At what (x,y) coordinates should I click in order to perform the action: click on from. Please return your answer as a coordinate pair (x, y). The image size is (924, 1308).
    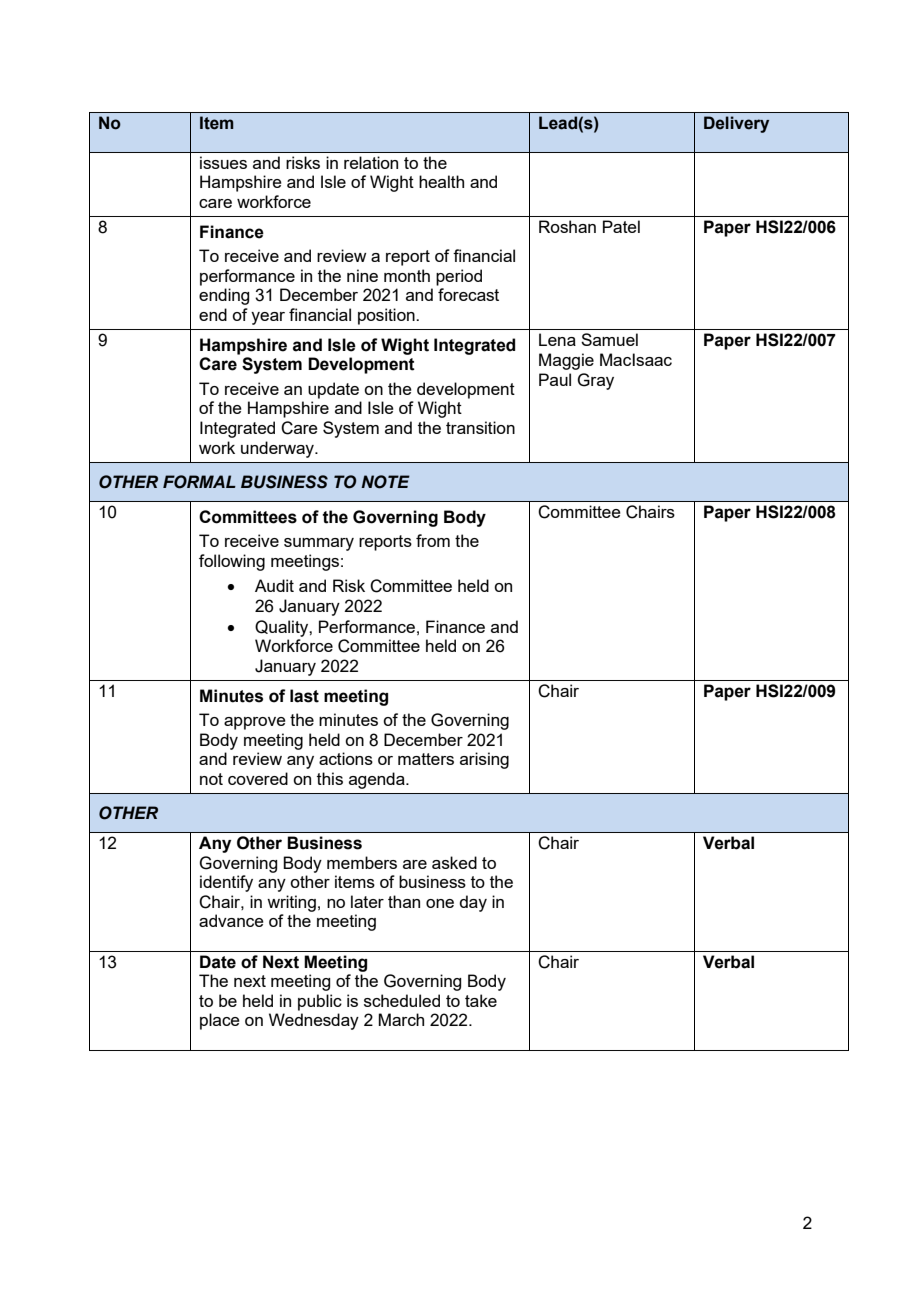
    Looking at the image, I should click on (433, 540).
